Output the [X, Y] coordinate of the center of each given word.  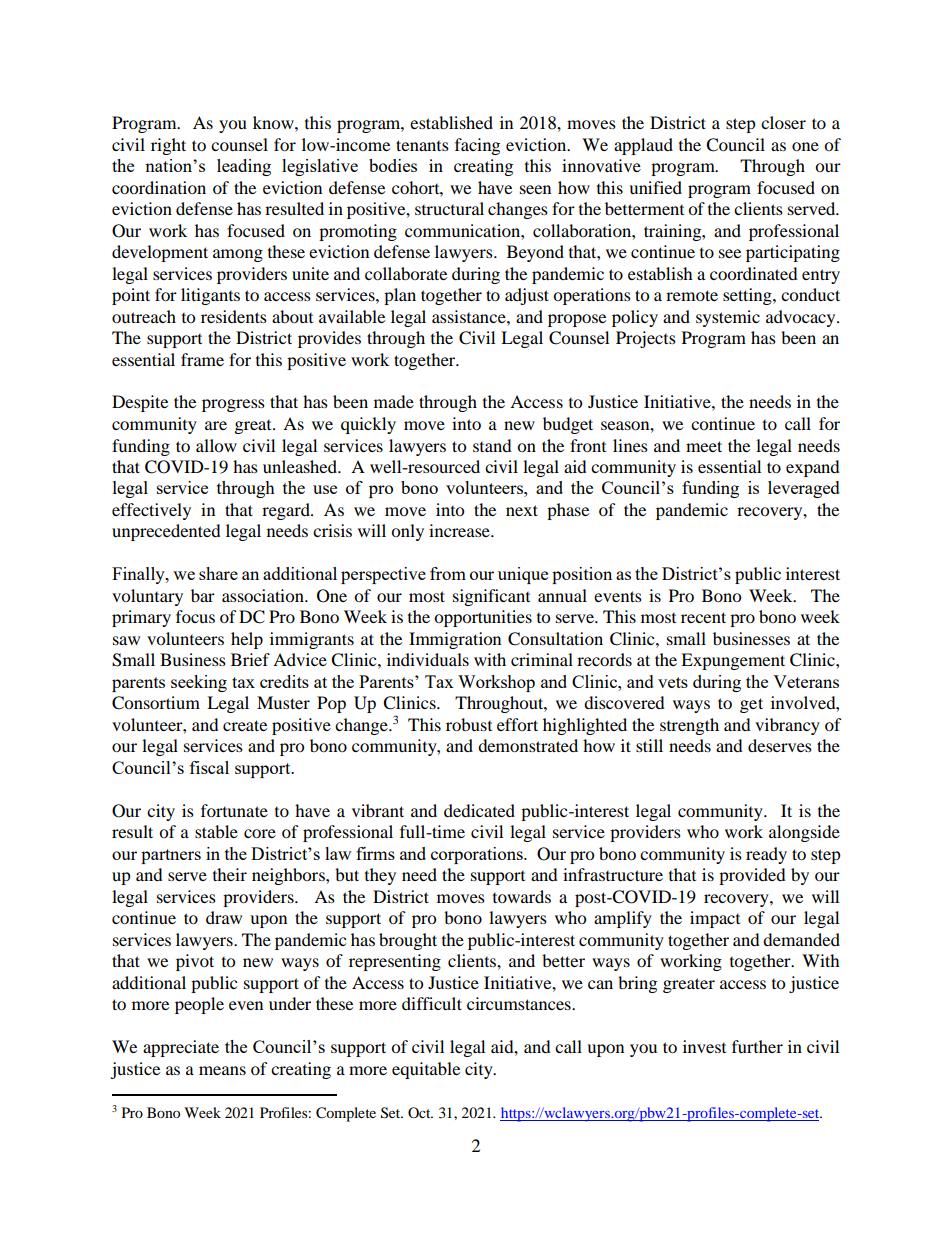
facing [477, 146]
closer [783, 122]
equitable [426, 1070]
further [757, 1046]
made [394, 401]
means [222, 1070]
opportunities [483, 618]
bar [203, 595]
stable [216, 831]
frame [202, 359]
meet [704, 446]
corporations [478, 855]
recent [703, 617]
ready [766, 855]
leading [244, 167]
